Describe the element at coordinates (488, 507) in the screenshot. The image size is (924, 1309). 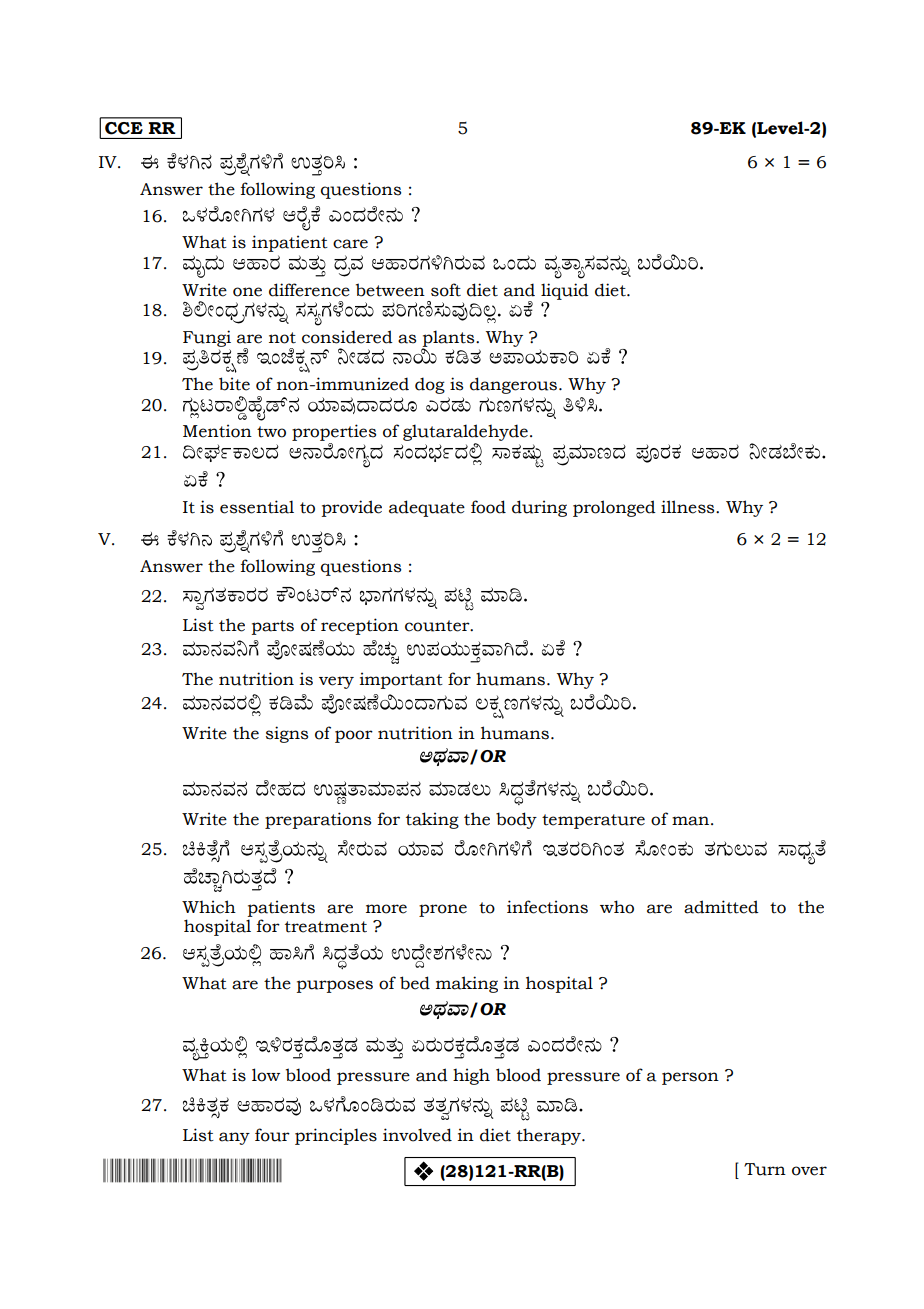
I see `food` at that location.
